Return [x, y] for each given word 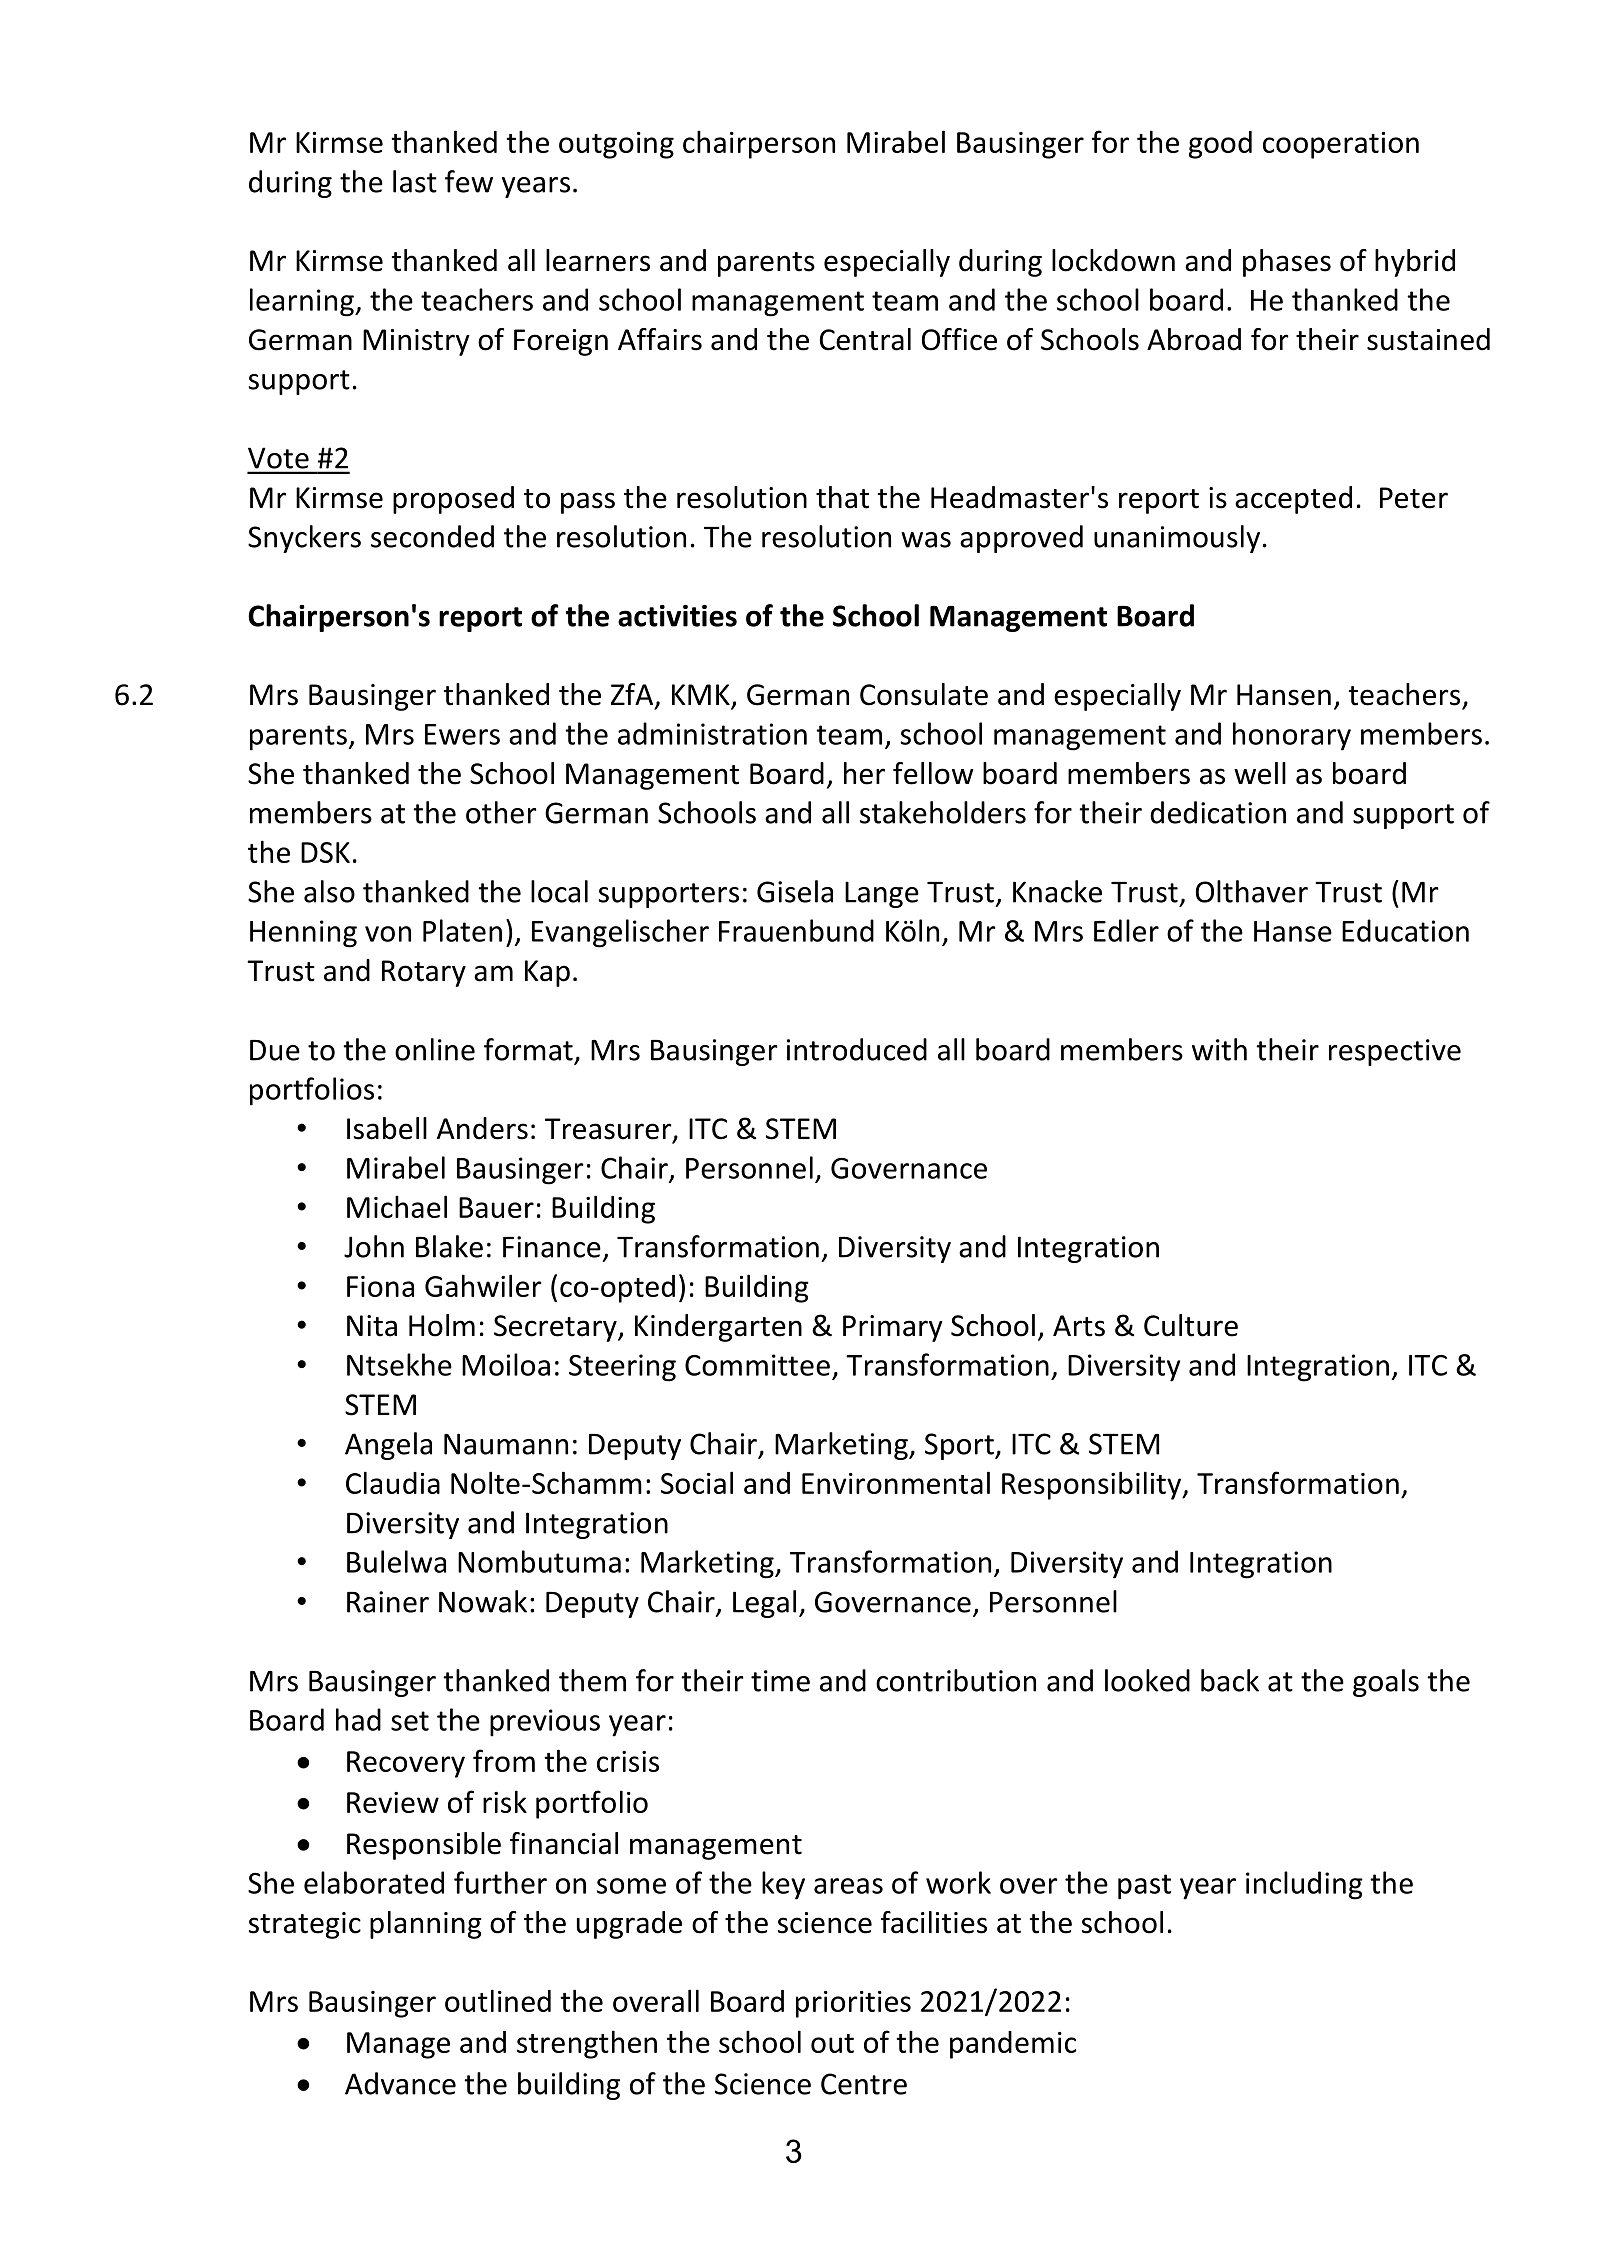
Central [865, 339]
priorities [853, 2004]
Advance [400, 2083]
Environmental [896, 1482]
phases [1287, 263]
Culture [1191, 1325]
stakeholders [943, 812]
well [1260, 773]
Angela [388, 1446]
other [501, 812]
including [1304, 1885]
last [415, 181]
